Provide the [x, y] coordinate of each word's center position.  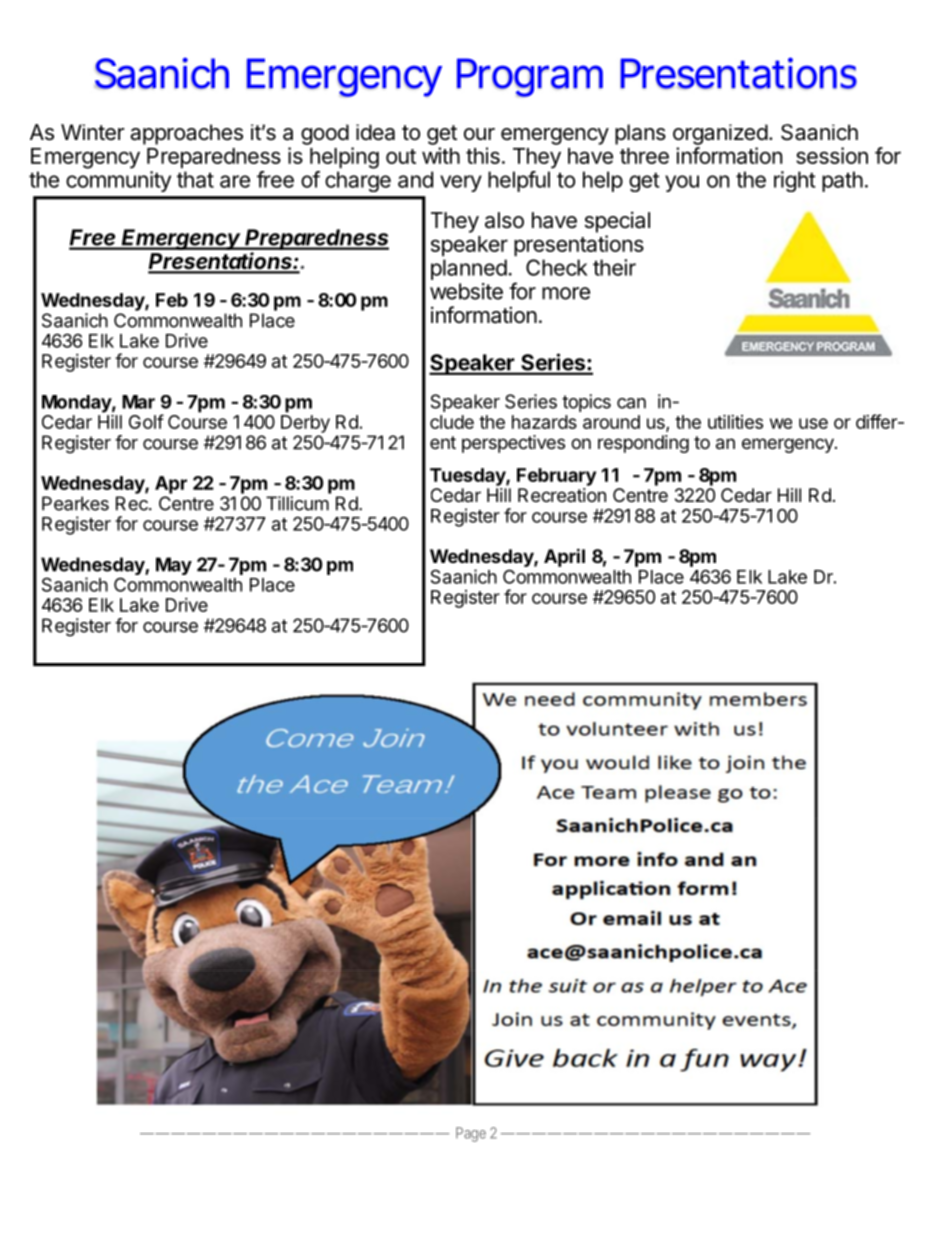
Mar [138, 402]
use [813, 423]
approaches [186, 134]
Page [471, 1134]
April [564, 557]
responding [643, 444]
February [556, 477]
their [614, 267]
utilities [735, 421]
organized [720, 134]
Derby [305, 424]
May [174, 566]
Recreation [562, 495]
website [466, 291]
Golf [146, 421]
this [483, 155]
